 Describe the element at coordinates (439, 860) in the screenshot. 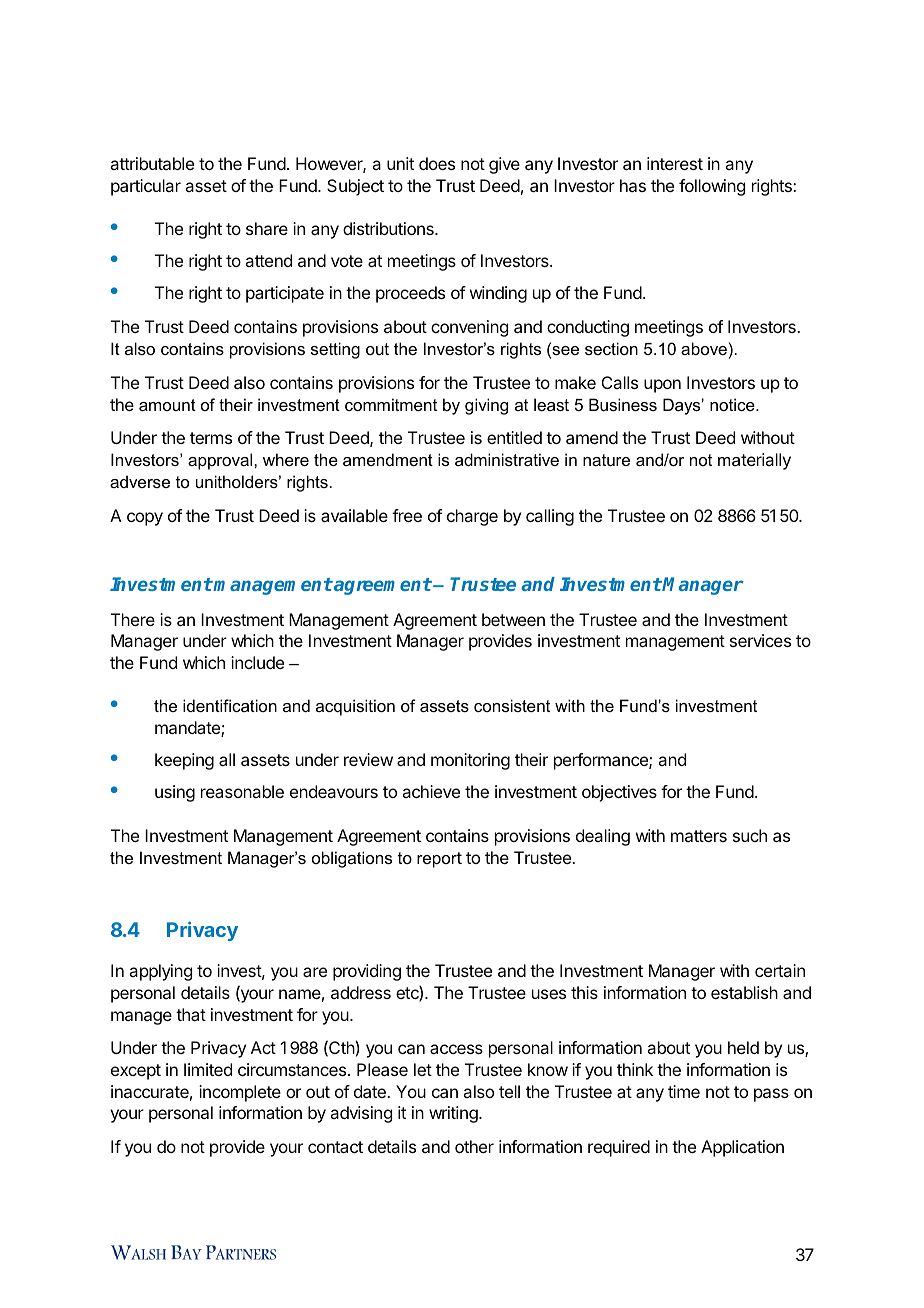

I see `report` at that location.
